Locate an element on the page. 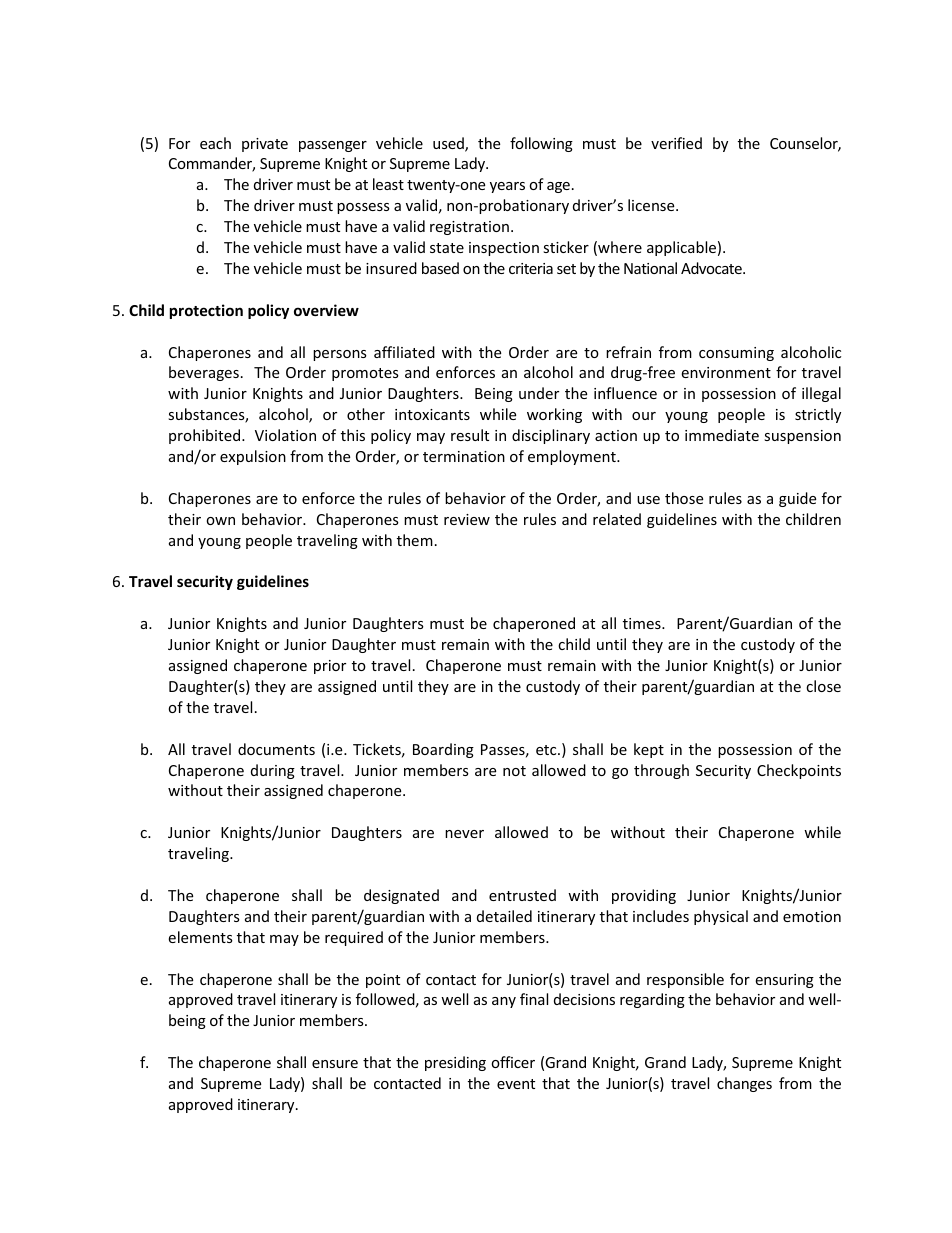 The height and width of the image is (1233, 952). close is located at coordinates (823, 686).
